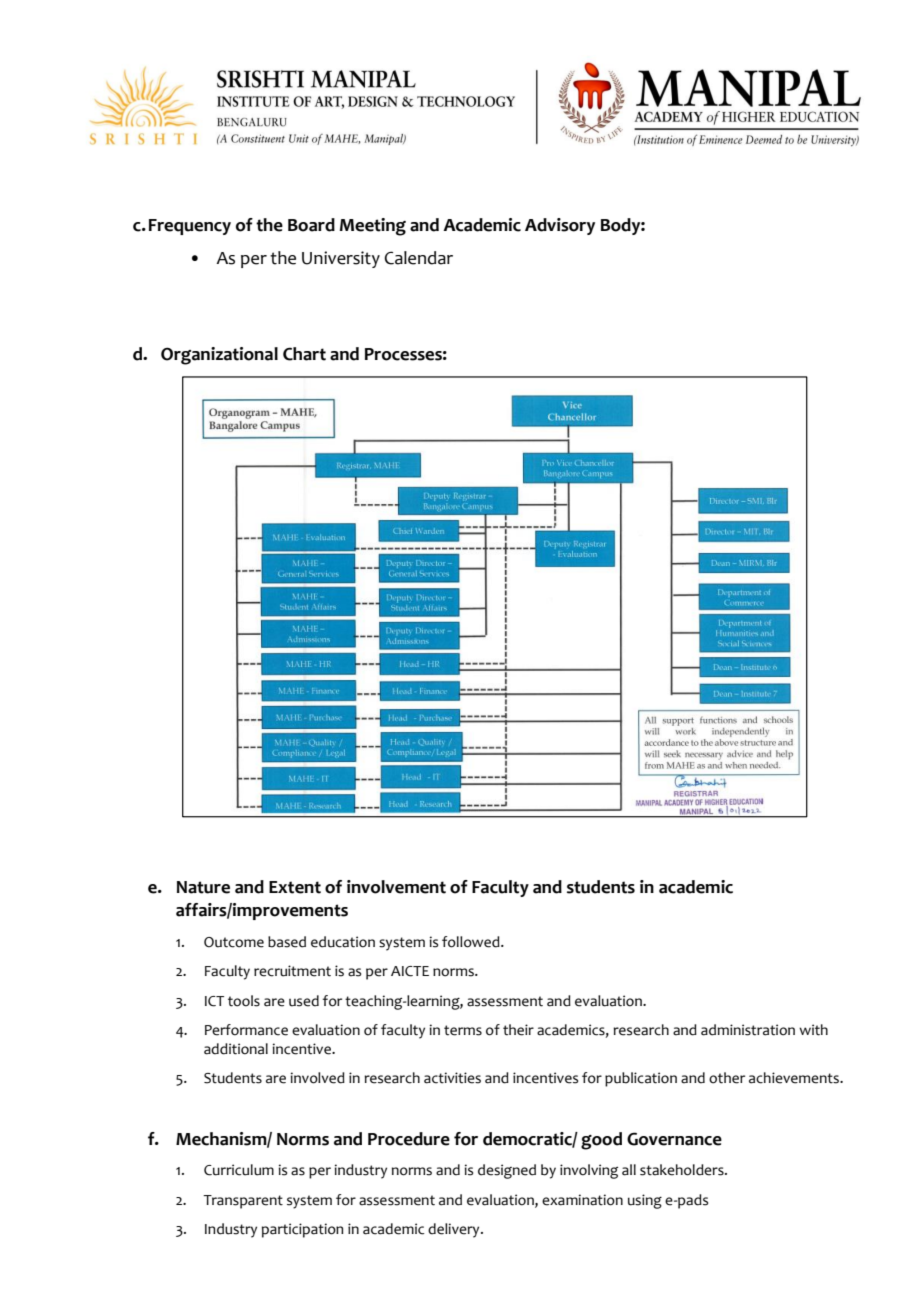  I want to click on Transparent, so click(243, 1202).
